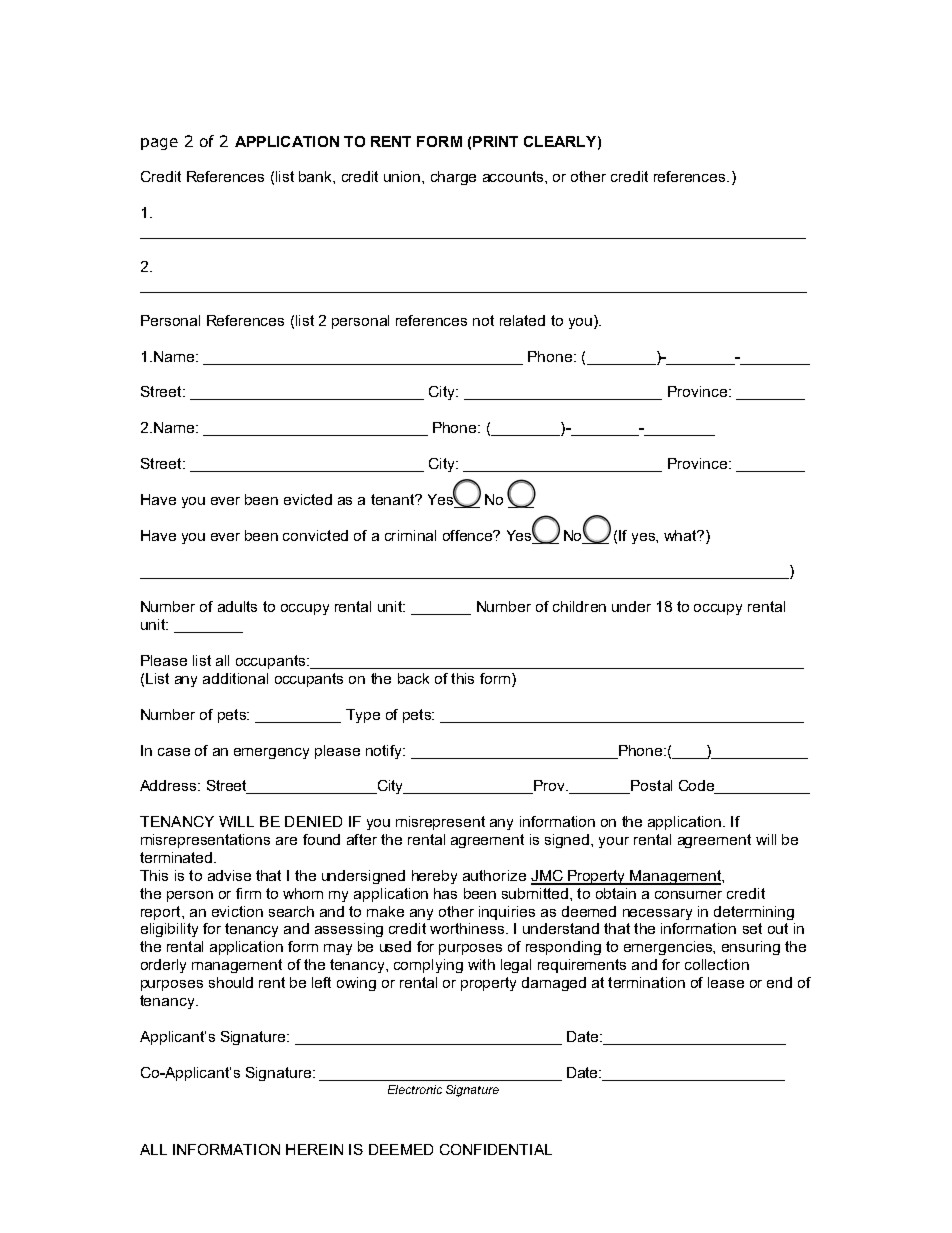 The width and height of the screenshot is (952, 1233). Describe the element at coordinates (169, 785) in the screenshot. I see `Address` at that location.
